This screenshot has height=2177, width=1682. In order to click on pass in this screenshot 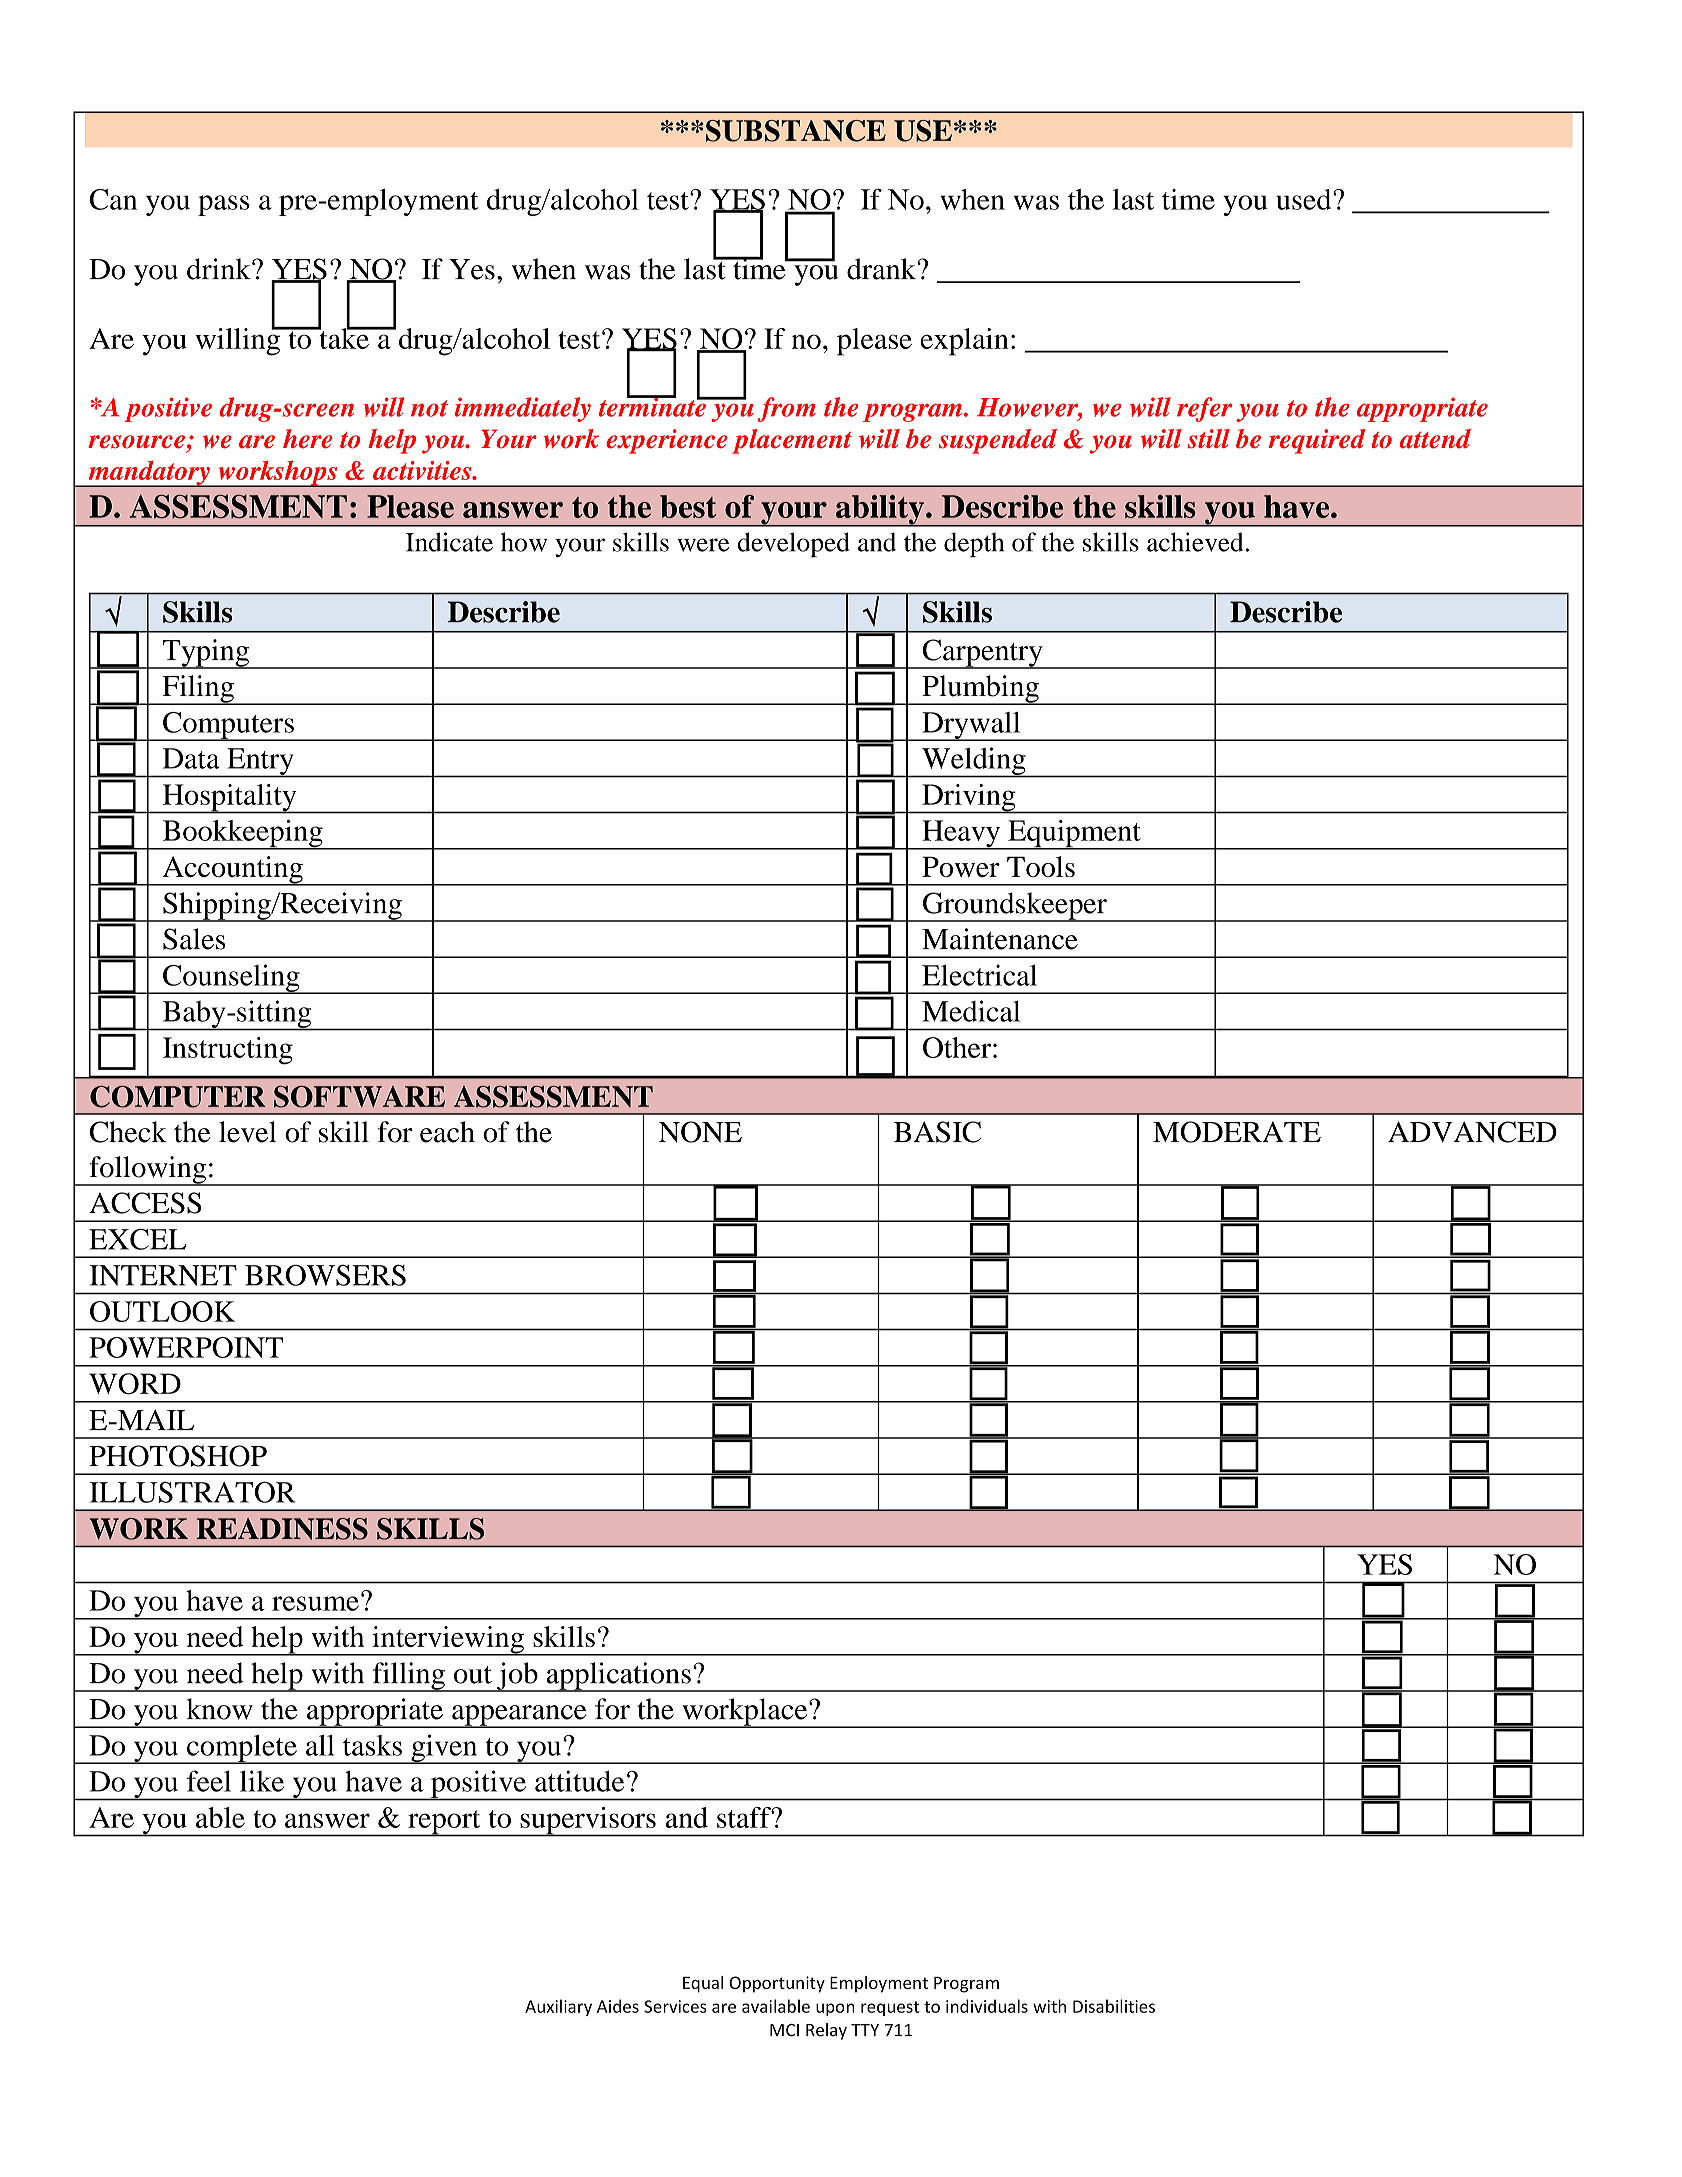, I will do `click(224, 205)`.
